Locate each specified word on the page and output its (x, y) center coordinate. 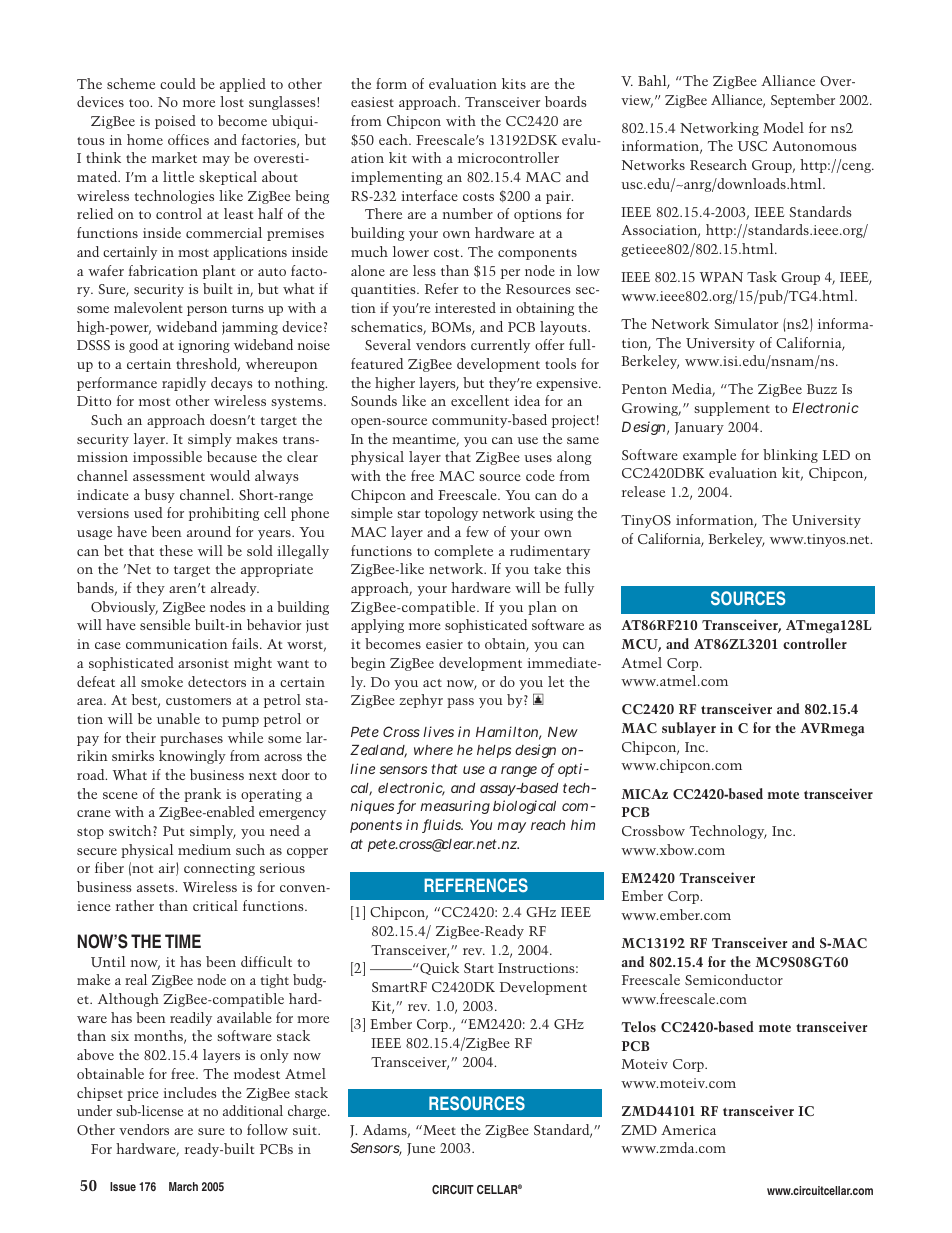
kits (514, 83)
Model (783, 127)
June (421, 1149)
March (183, 1186)
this (578, 568)
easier (444, 644)
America (688, 1130)
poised (175, 122)
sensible (165, 624)
